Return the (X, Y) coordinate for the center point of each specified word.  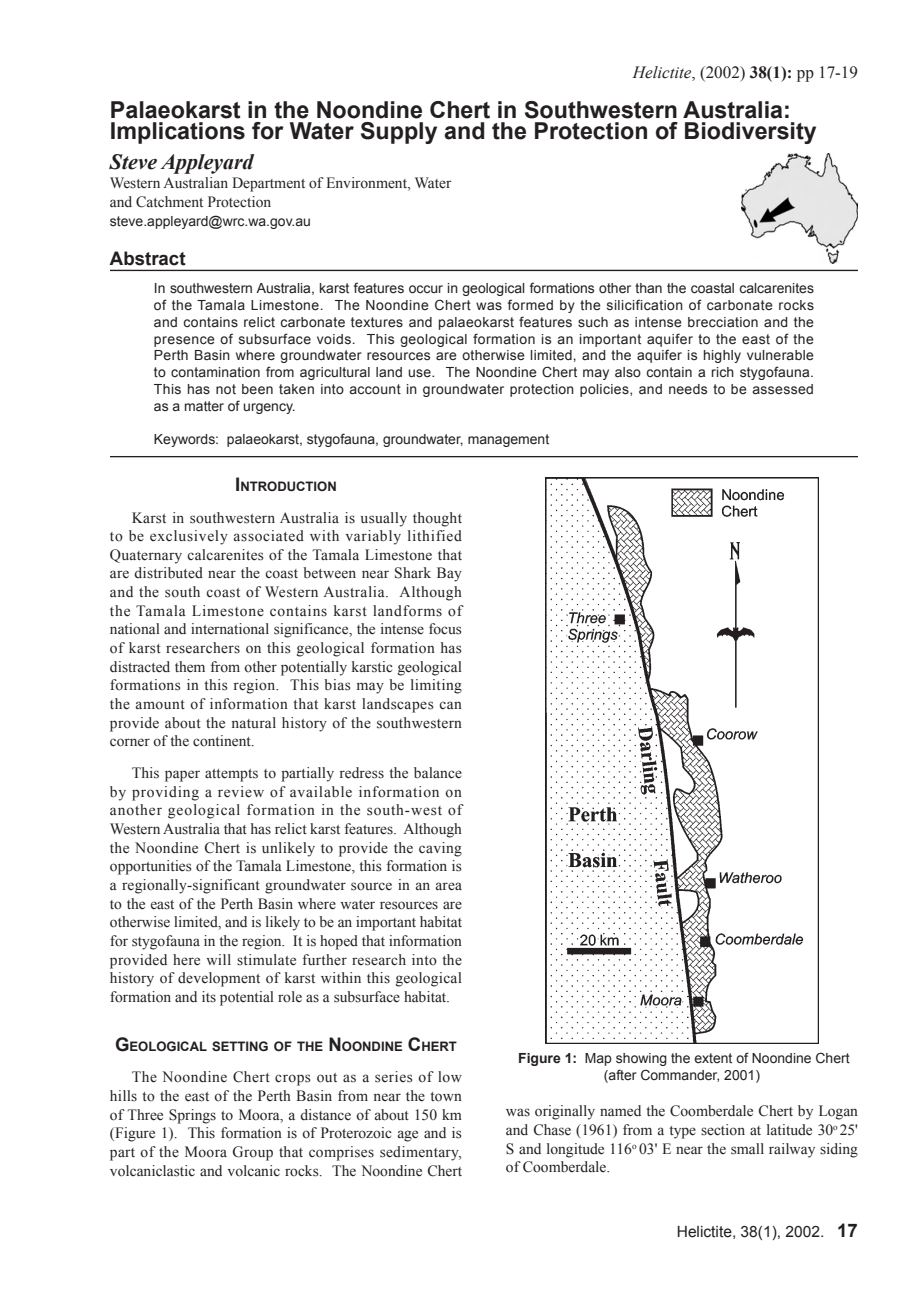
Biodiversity (750, 133)
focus (445, 629)
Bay (449, 574)
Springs (192, 1116)
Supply (399, 133)
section (723, 1130)
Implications (178, 133)
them (190, 667)
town (446, 1097)
